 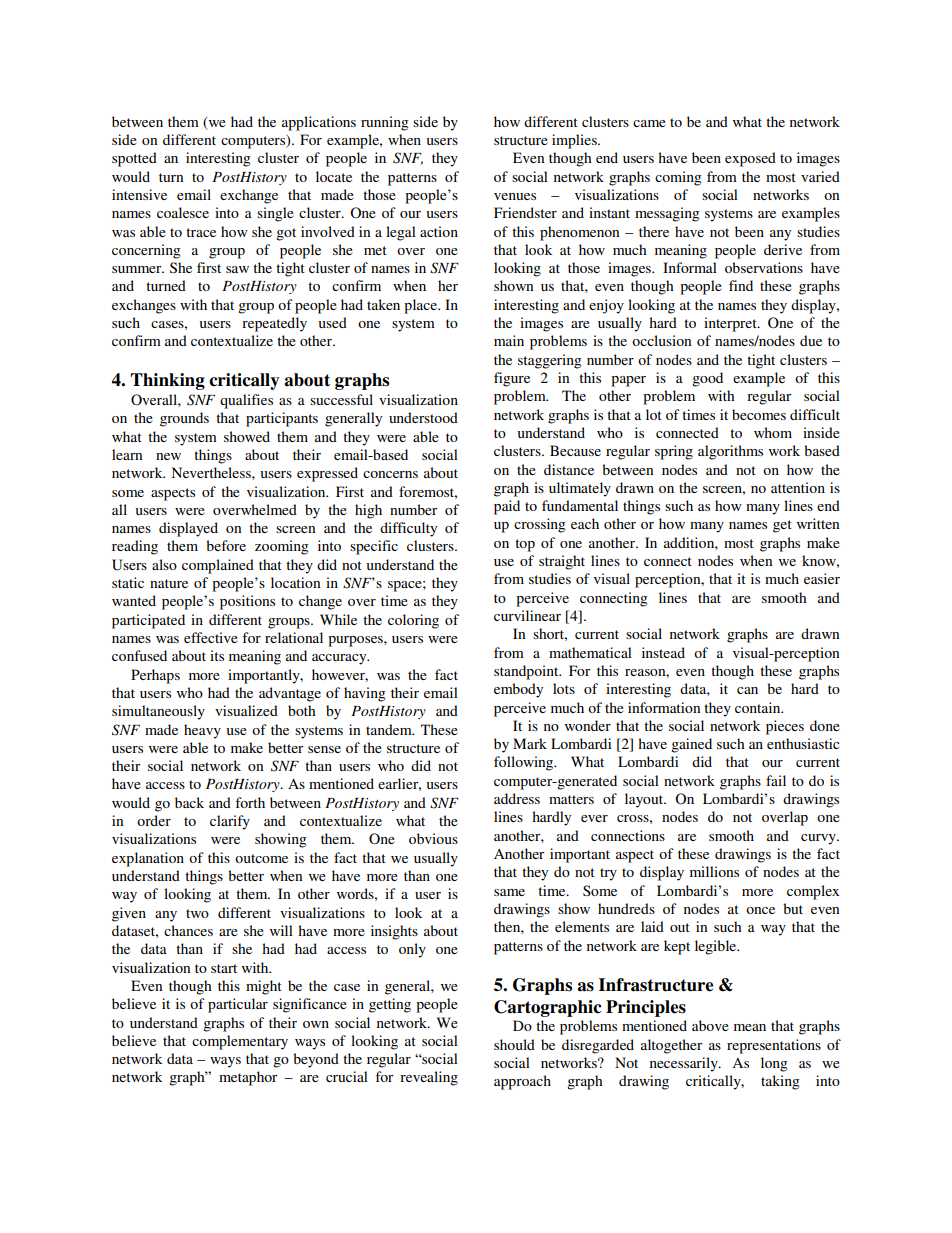 I want to click on heavy, so click(x=202, y=731).
